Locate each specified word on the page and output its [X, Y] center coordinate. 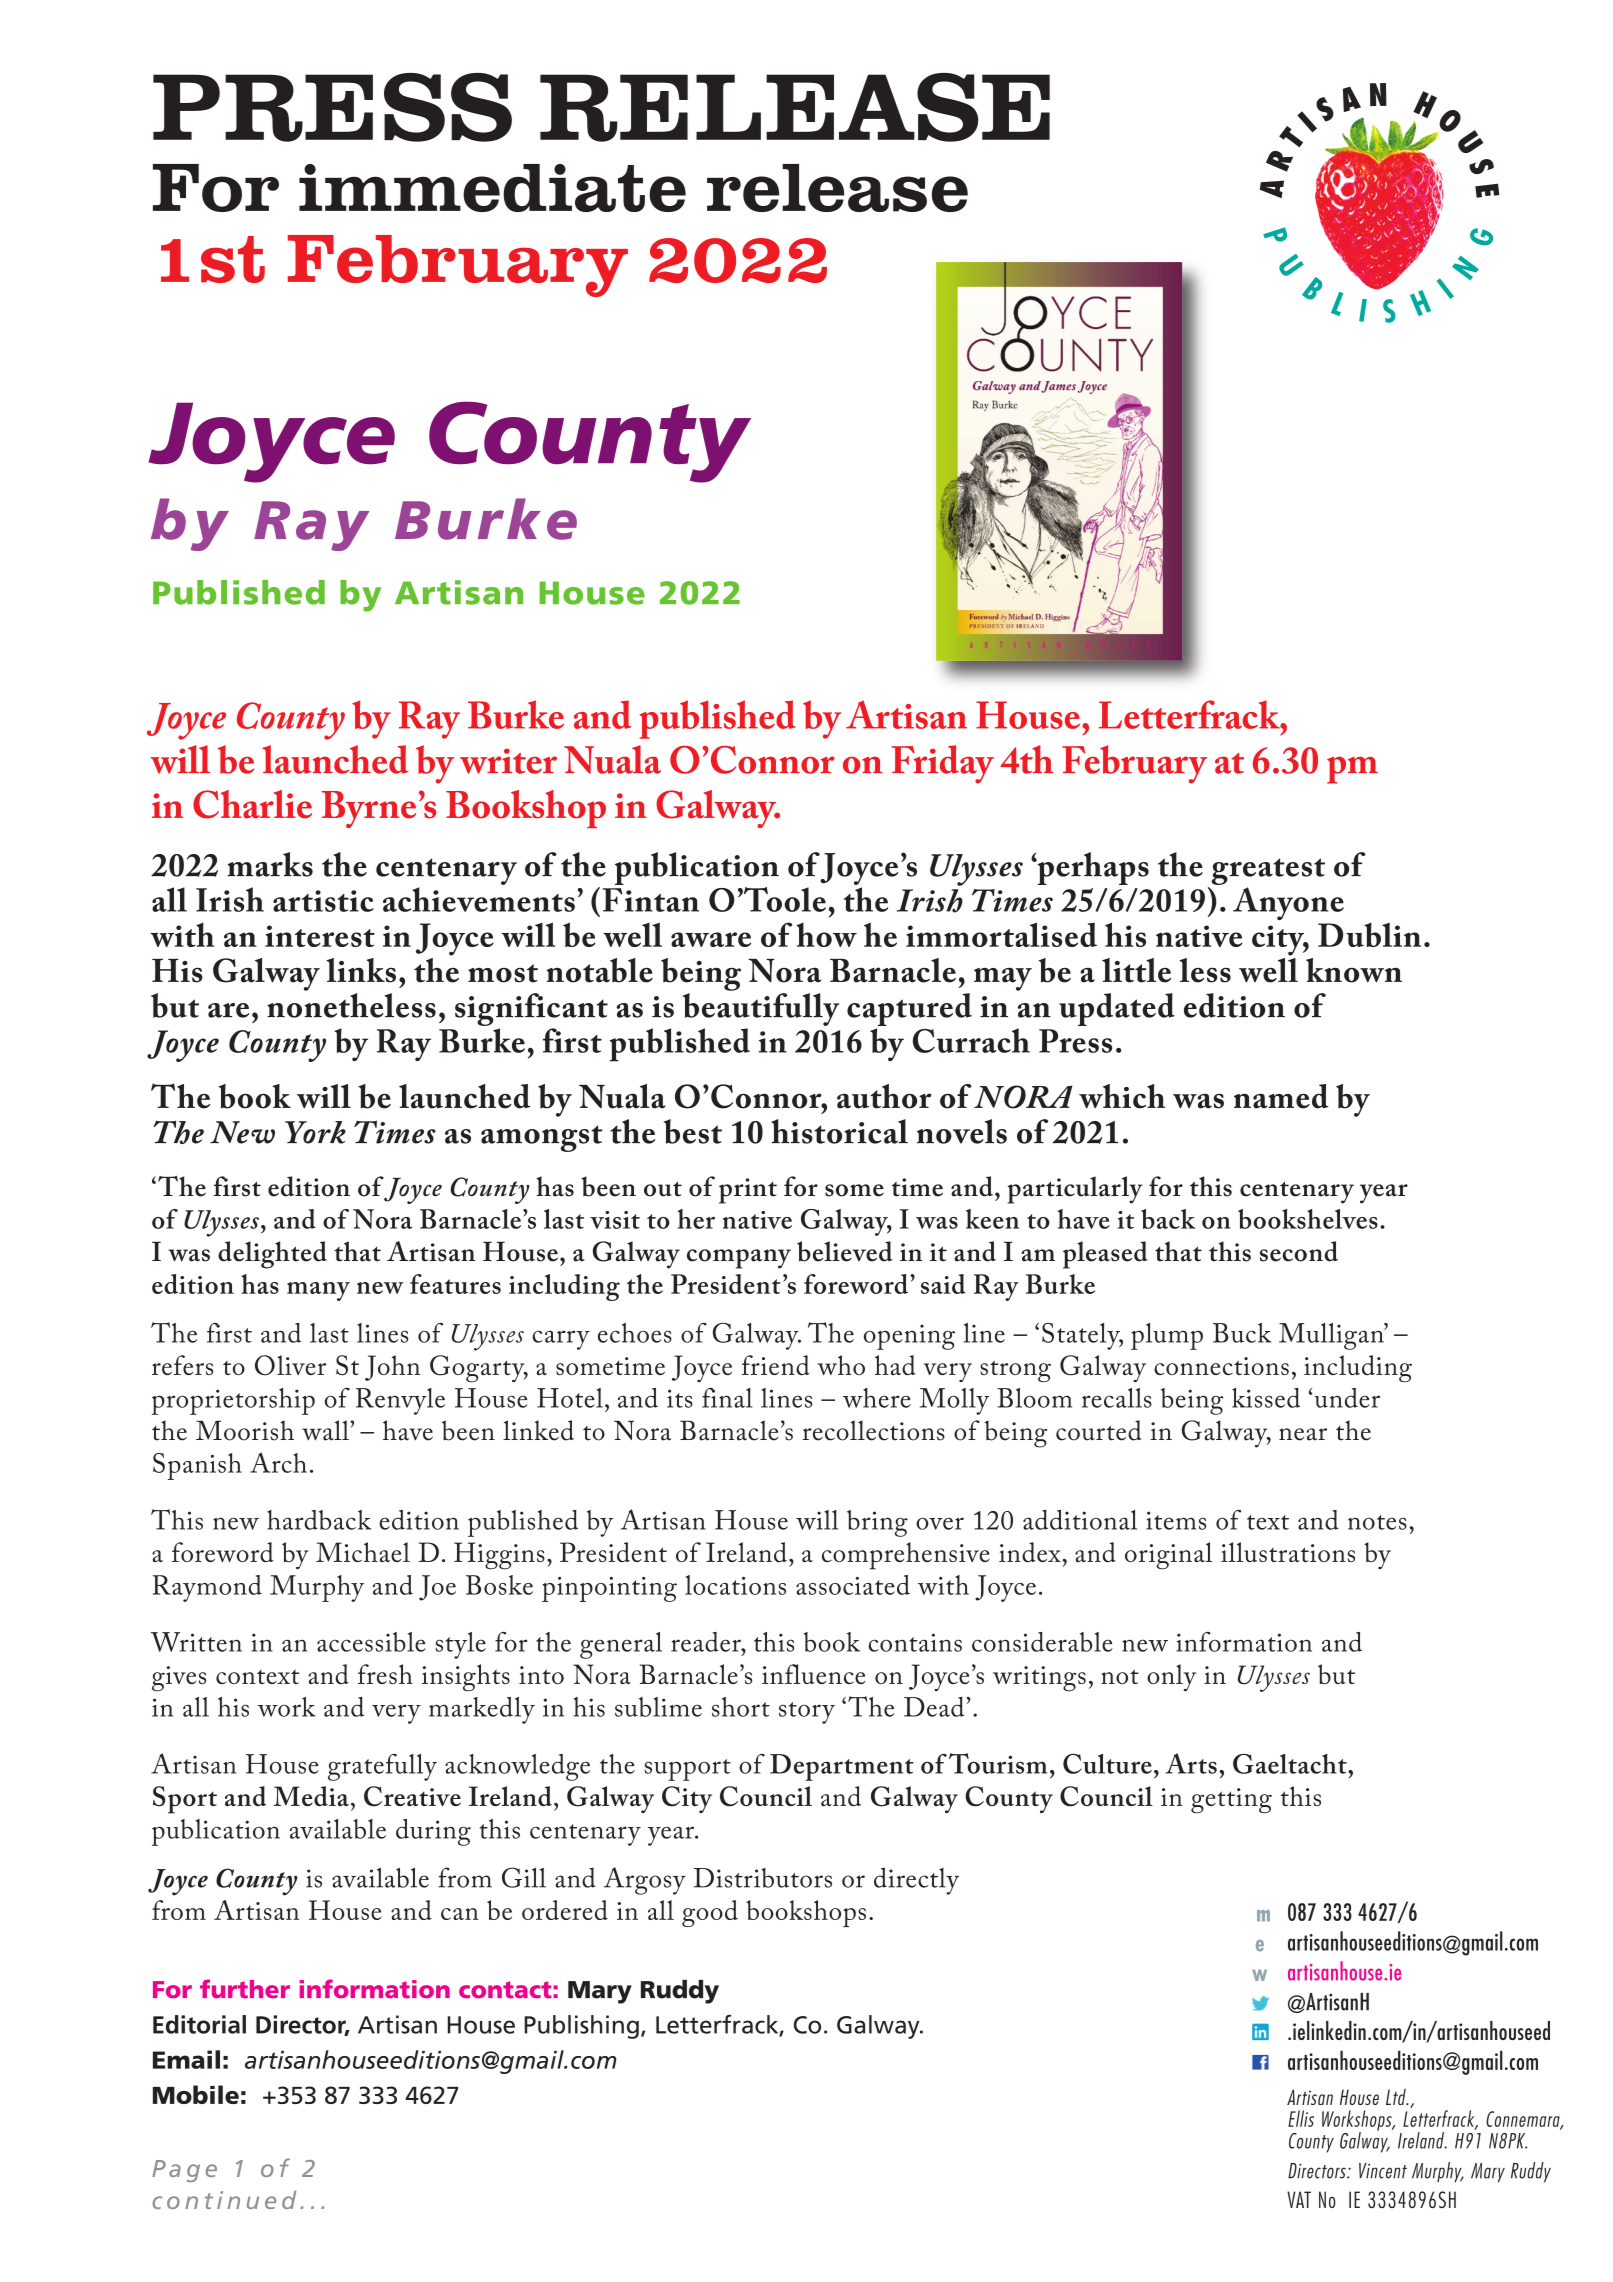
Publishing [581, 2027]
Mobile [196, 2094]
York [315, 1132]
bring [877, 1523]
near [1303, 1434]
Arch [278, 1462]
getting [1231, 1801]
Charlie [252, 804]
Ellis [1301, 2118]
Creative [412, 1796]
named [1281, 1096]
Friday [943, 764]
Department [842, 1767]
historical [839, 1131]
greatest [1268, 871]
